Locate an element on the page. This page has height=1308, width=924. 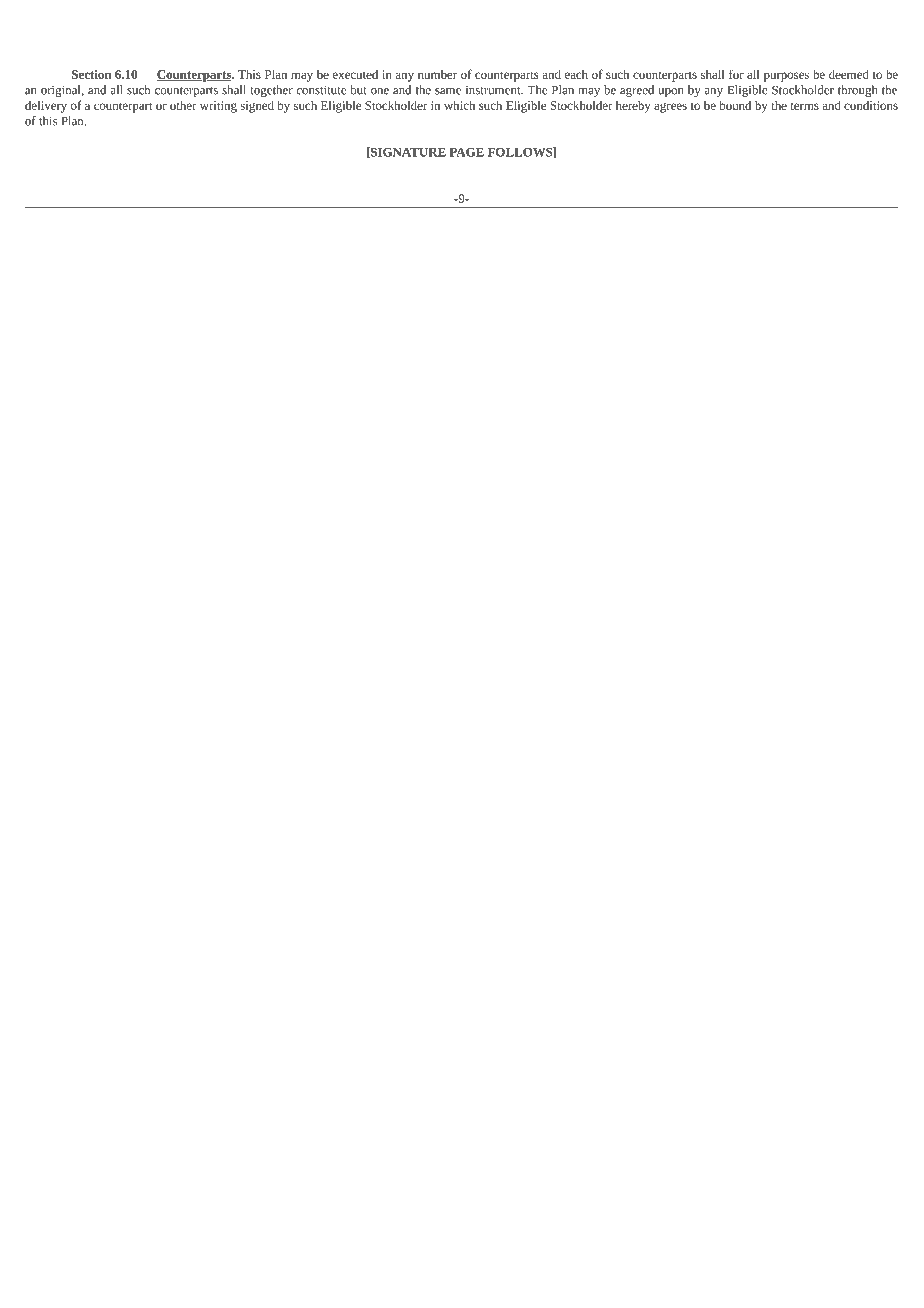
agrees is located at coordinates (670, 108).
